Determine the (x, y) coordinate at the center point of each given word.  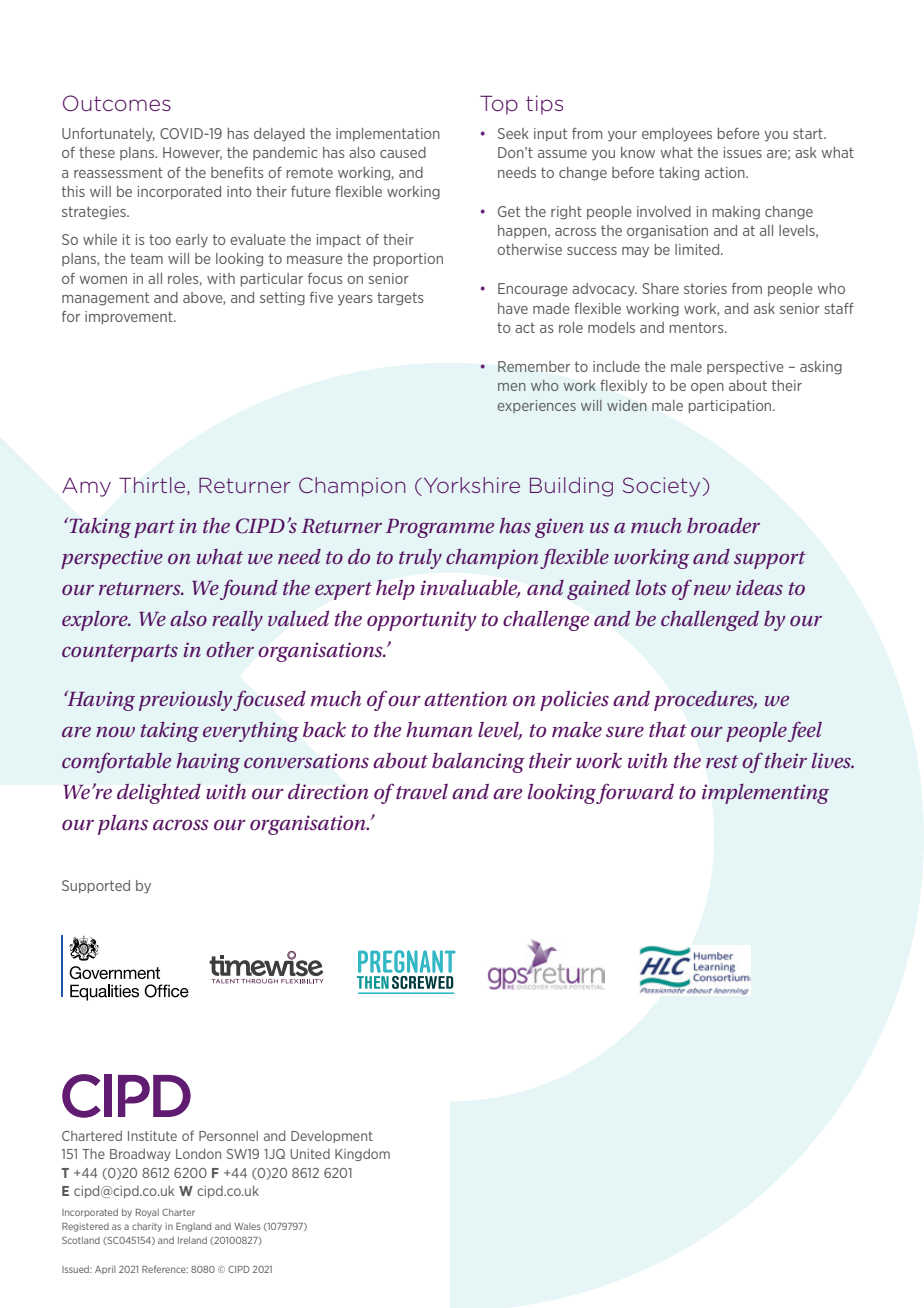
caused (403, 152)
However (192, 153)
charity (147, 1227)
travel (422, 791)
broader (723, 525)
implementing (765, 794)
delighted (159, 793)
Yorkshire (470, 486)
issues (743, 152)
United (310, 1154)
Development (332, 1137)
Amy (86, 487)
